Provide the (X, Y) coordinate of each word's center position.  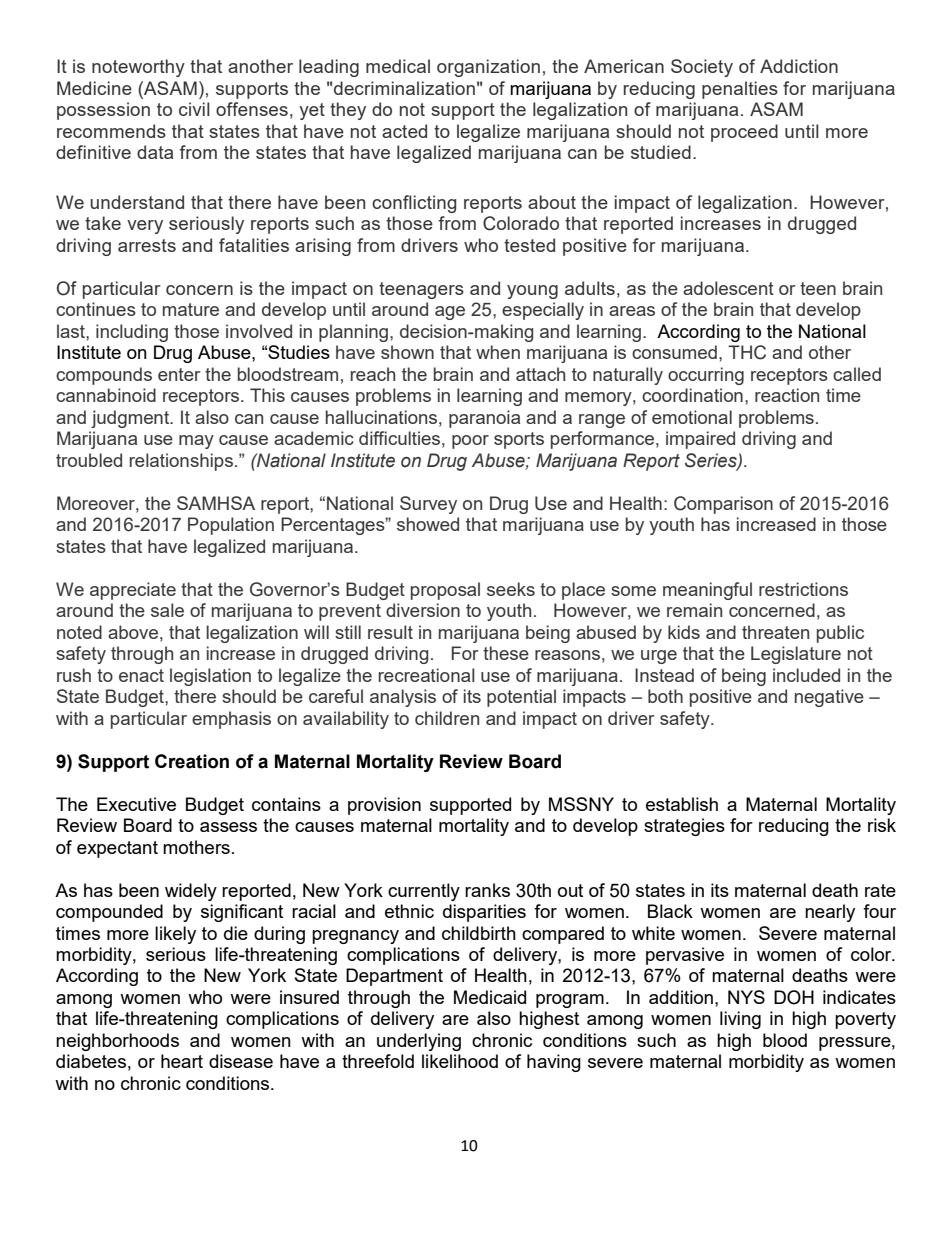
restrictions (803, 589)
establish (682, 804)
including (132, 333)
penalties (740, 90)
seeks (511, 589)
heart (182, 1061)
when (498, 352)
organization (488, 68)
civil (194, 109)
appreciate (133, 591)
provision (384, 806)
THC (747, 352)
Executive (136, 804)
